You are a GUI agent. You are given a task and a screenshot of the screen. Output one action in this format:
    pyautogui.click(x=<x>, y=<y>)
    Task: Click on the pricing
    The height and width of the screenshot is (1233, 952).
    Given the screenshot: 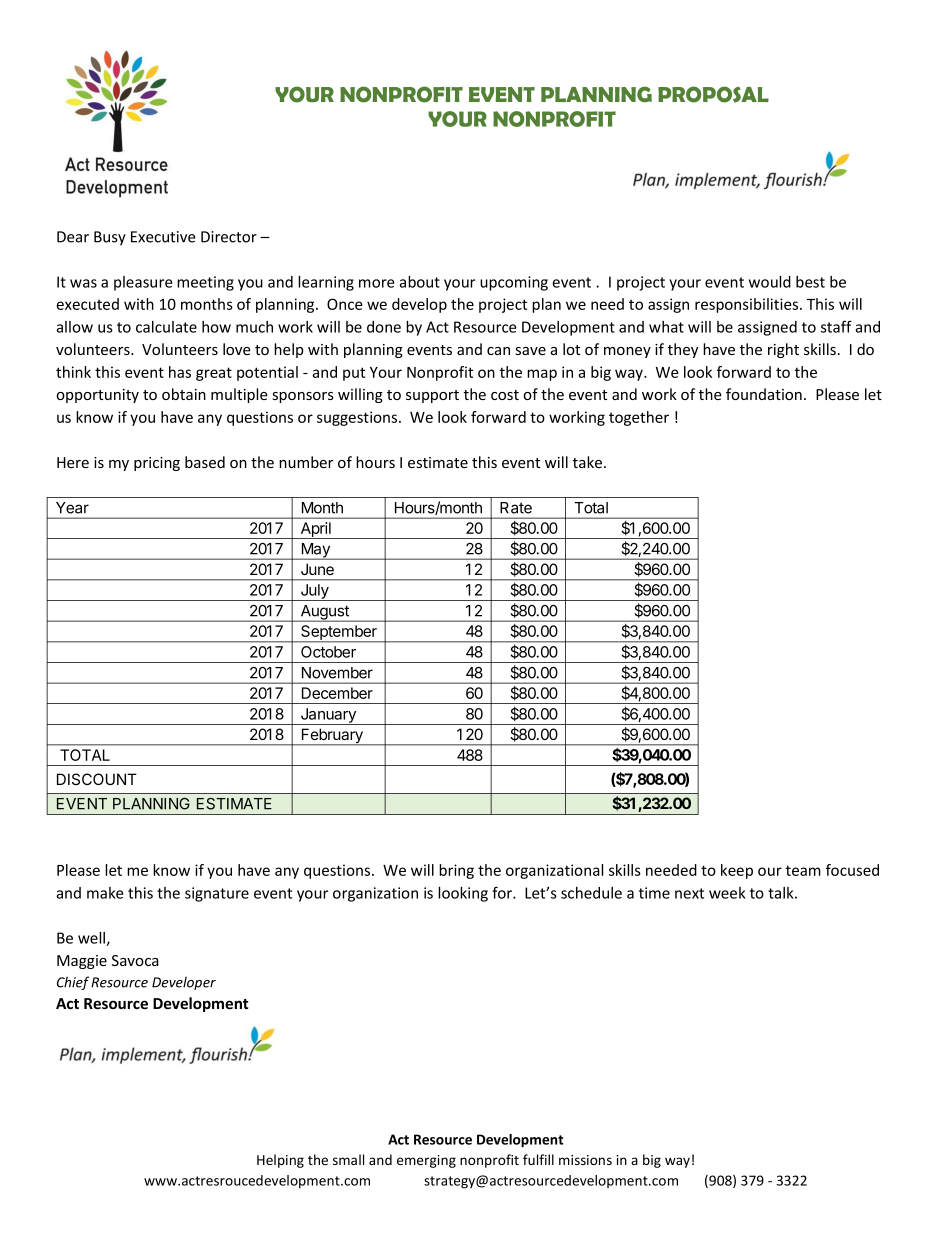 What is the action you would take?
    pyautogui.click(x=157, y=464)
